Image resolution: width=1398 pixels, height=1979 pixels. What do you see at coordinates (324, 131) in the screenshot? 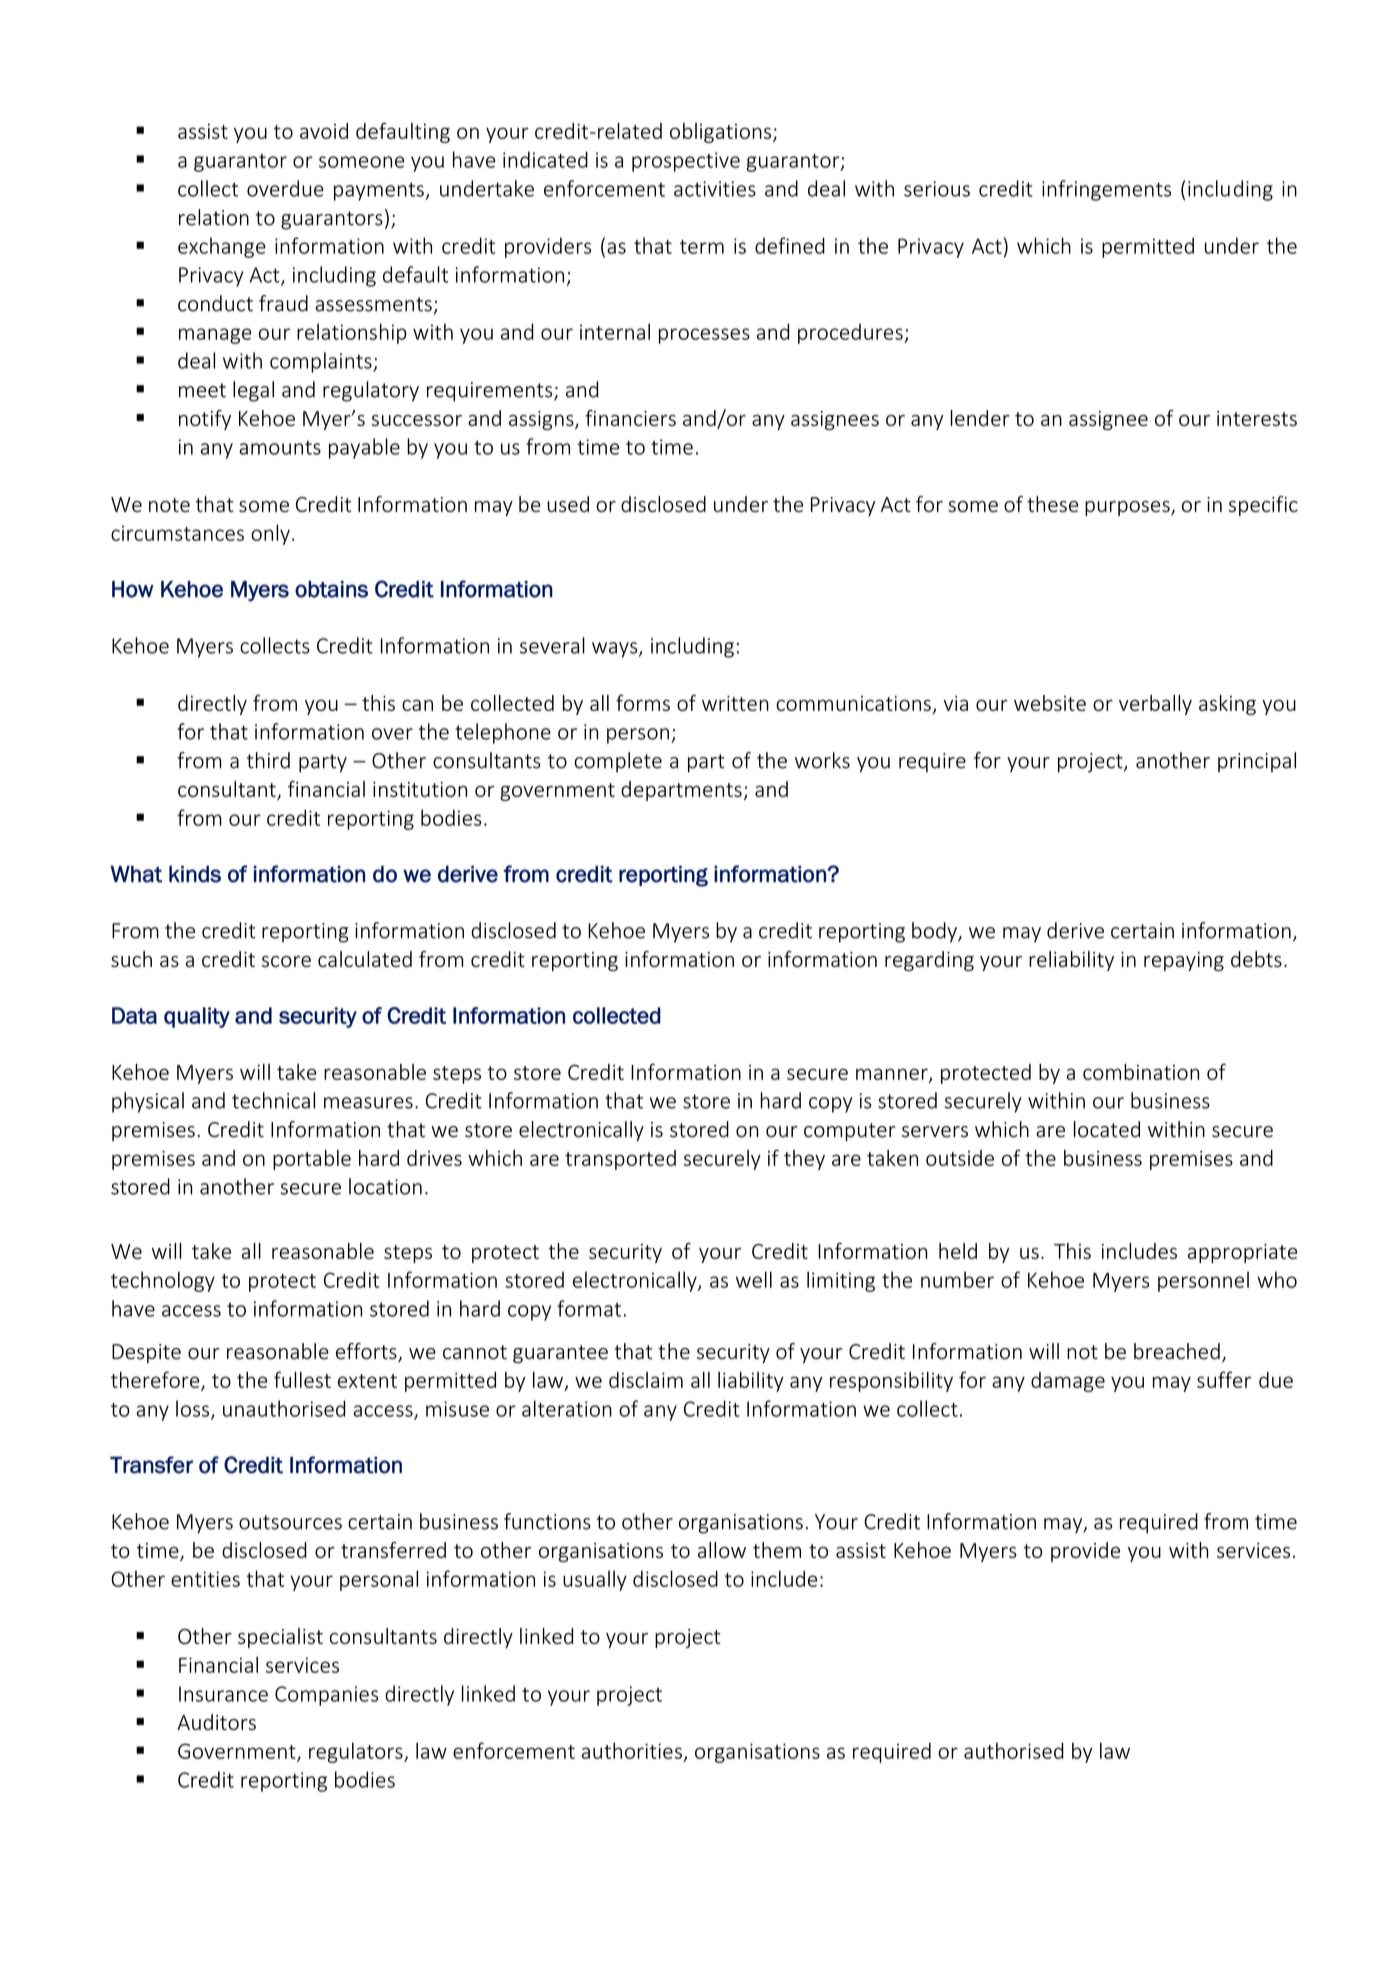
I see `avoid` at bounding box center [324, 131].
